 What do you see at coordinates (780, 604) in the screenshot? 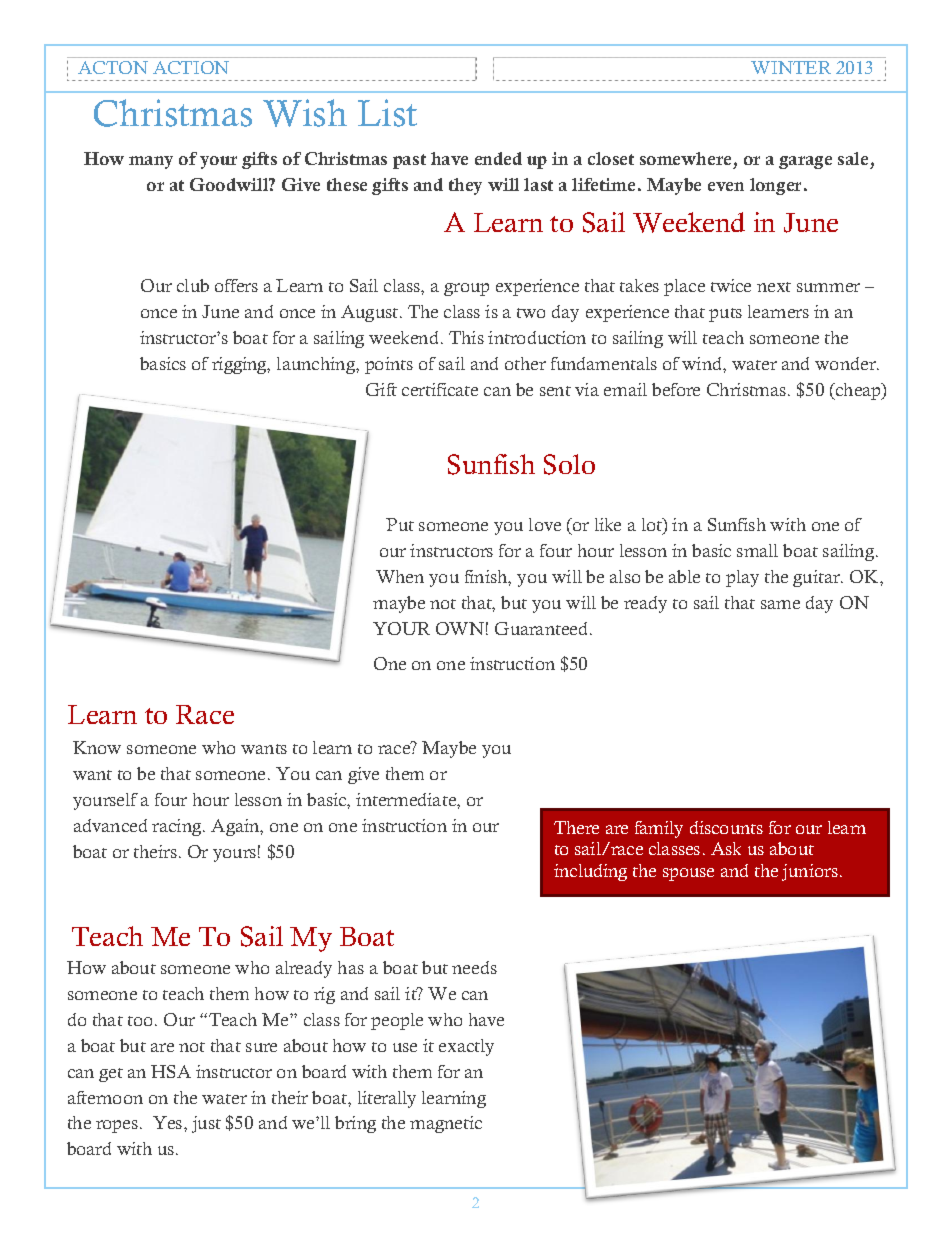
I see `same` at bounding box center [780, 604].
